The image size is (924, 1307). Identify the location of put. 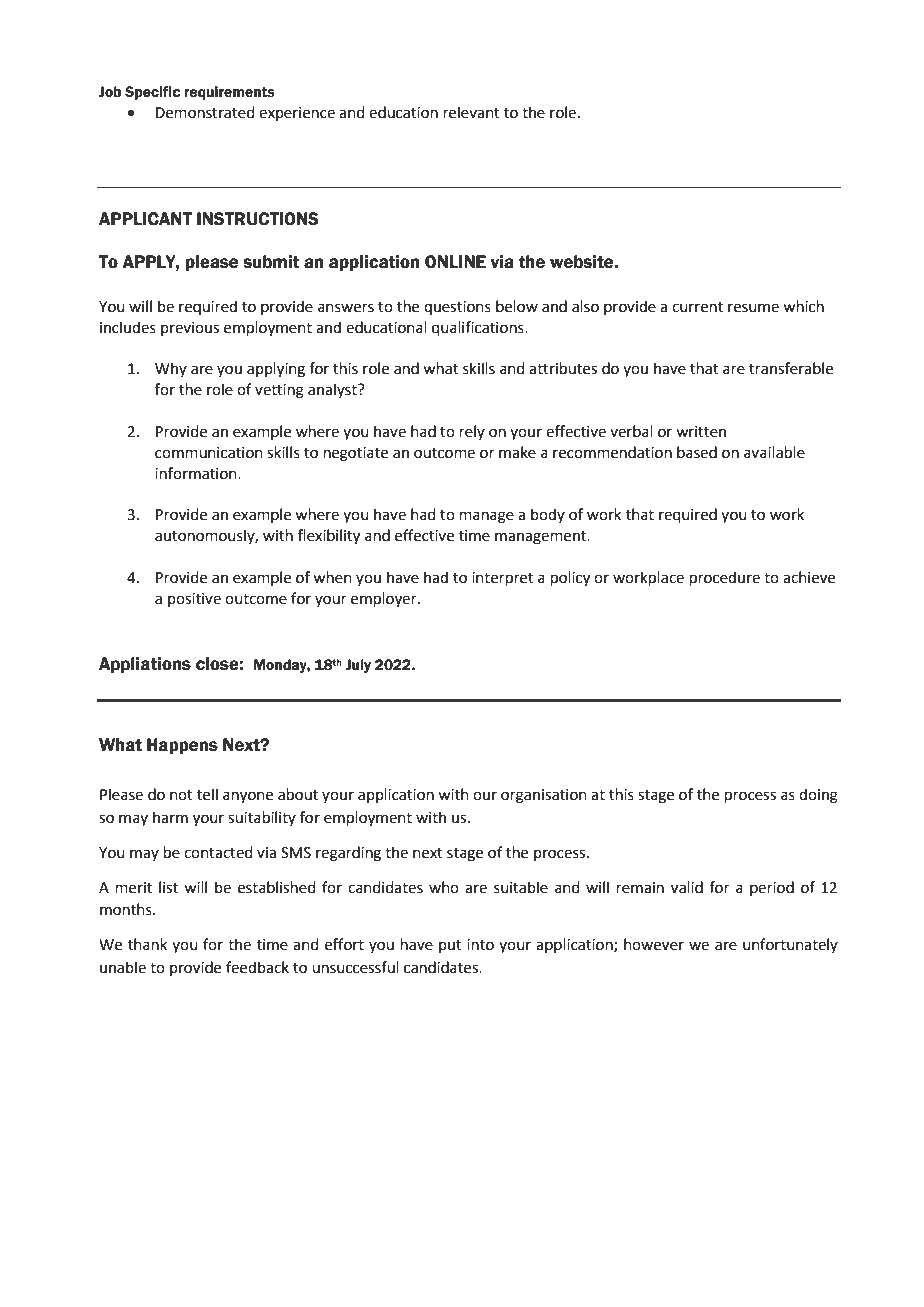
(450, 946).
